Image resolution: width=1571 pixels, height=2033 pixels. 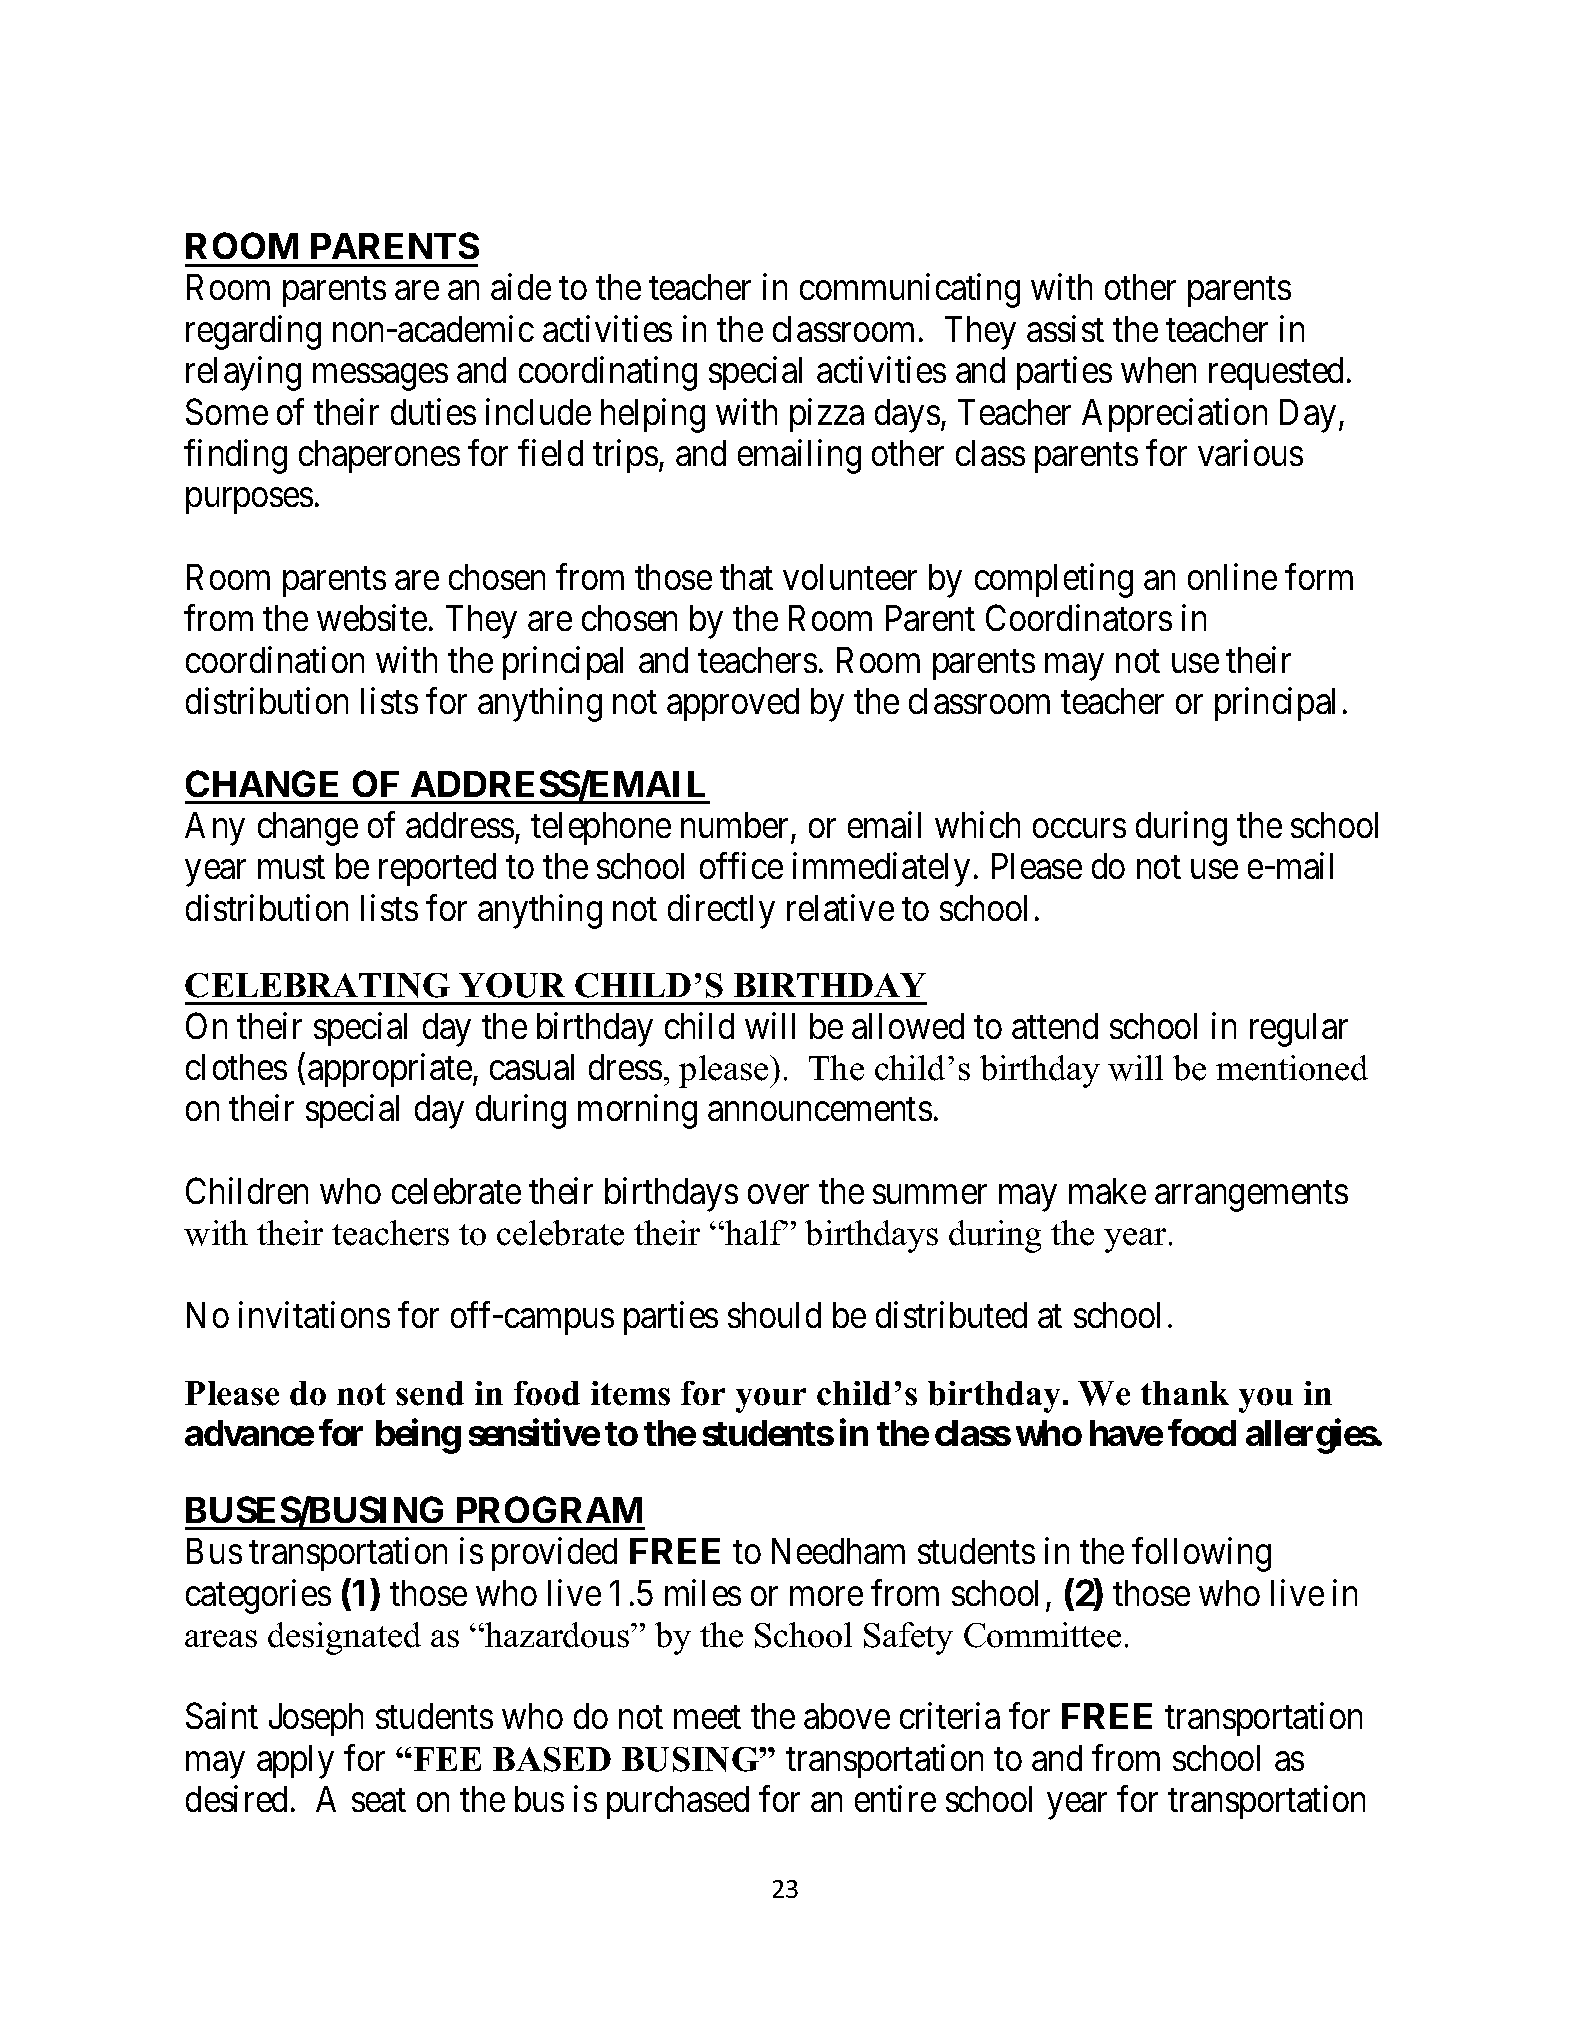 I want to click on approved, so click(x=733, y=704).
